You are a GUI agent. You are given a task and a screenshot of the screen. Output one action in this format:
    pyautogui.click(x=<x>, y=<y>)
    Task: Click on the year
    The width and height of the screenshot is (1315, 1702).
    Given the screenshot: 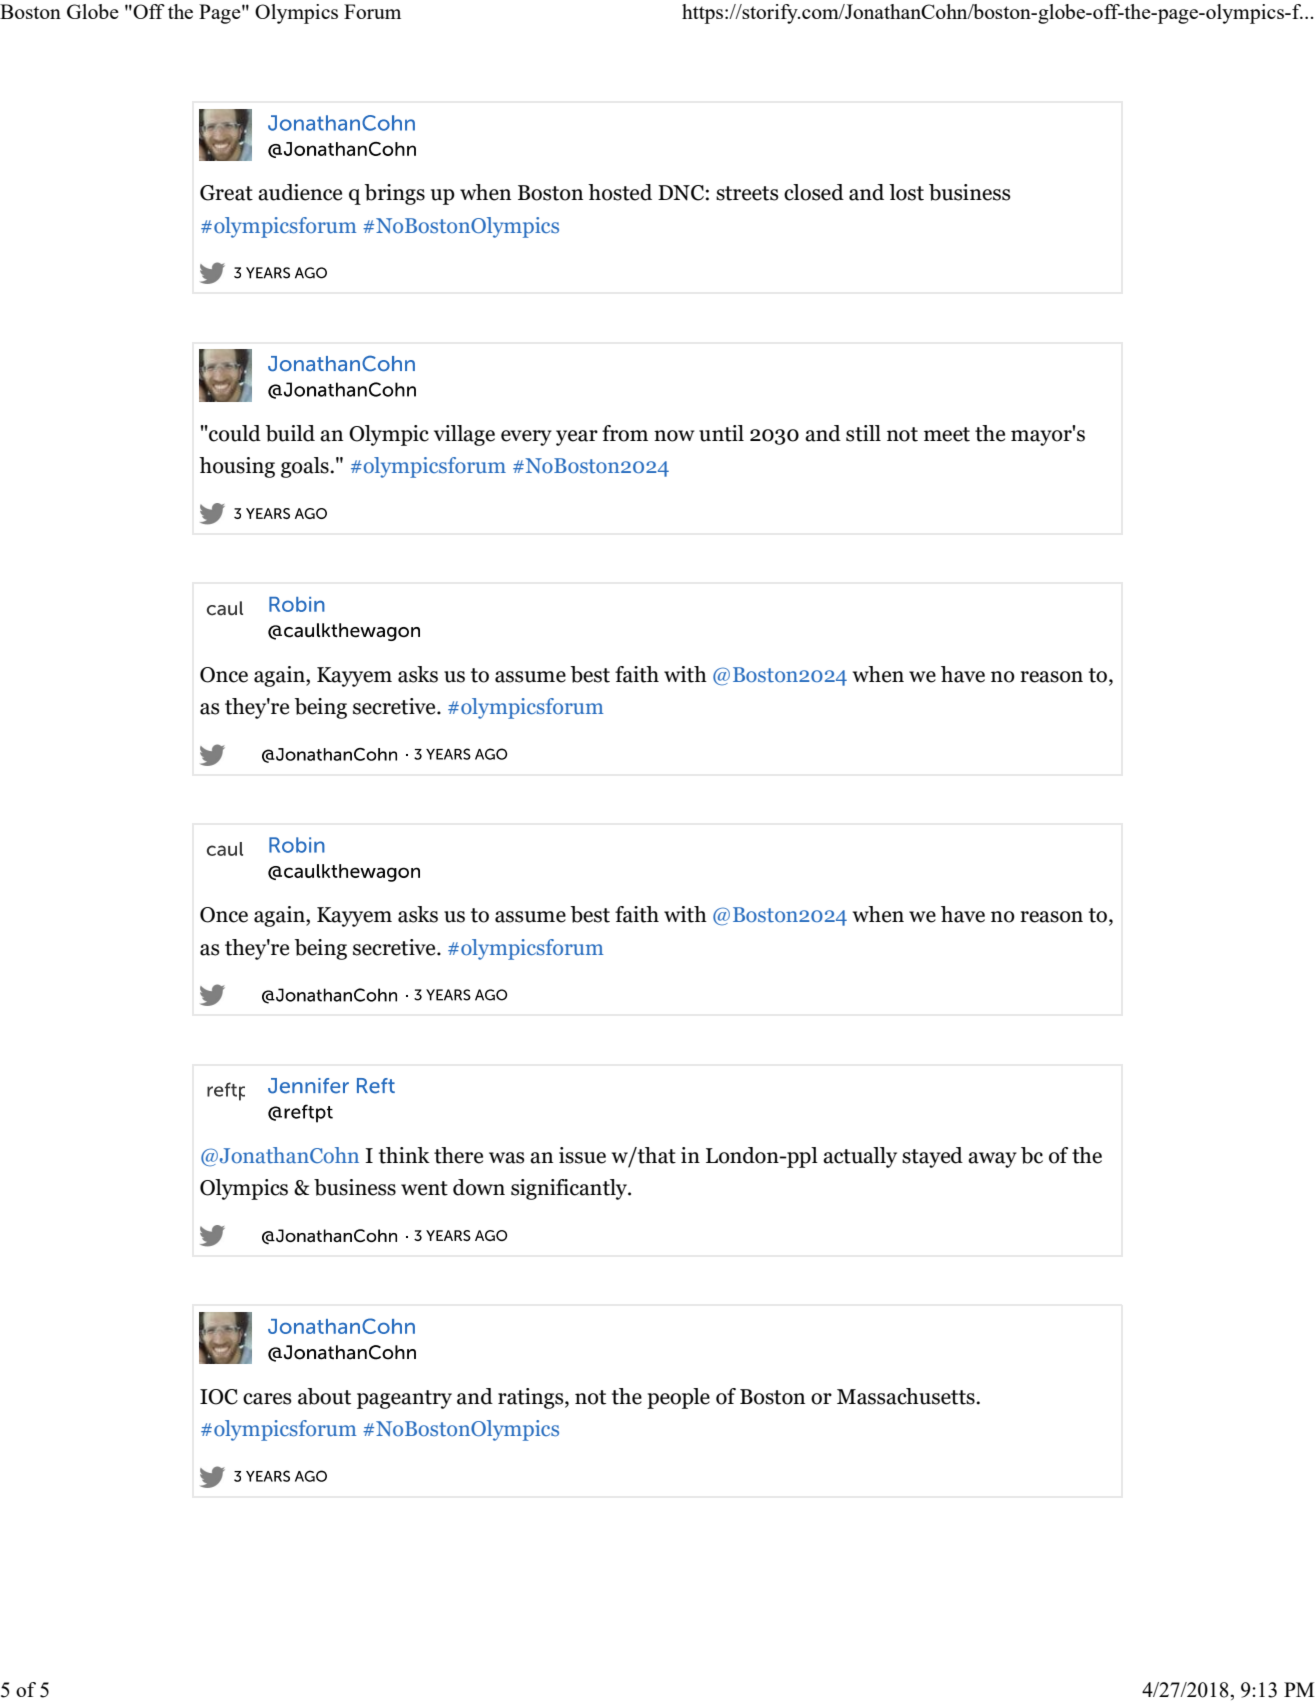 What is the action you would take?
    pyautogui.click(x=577, y=438)
